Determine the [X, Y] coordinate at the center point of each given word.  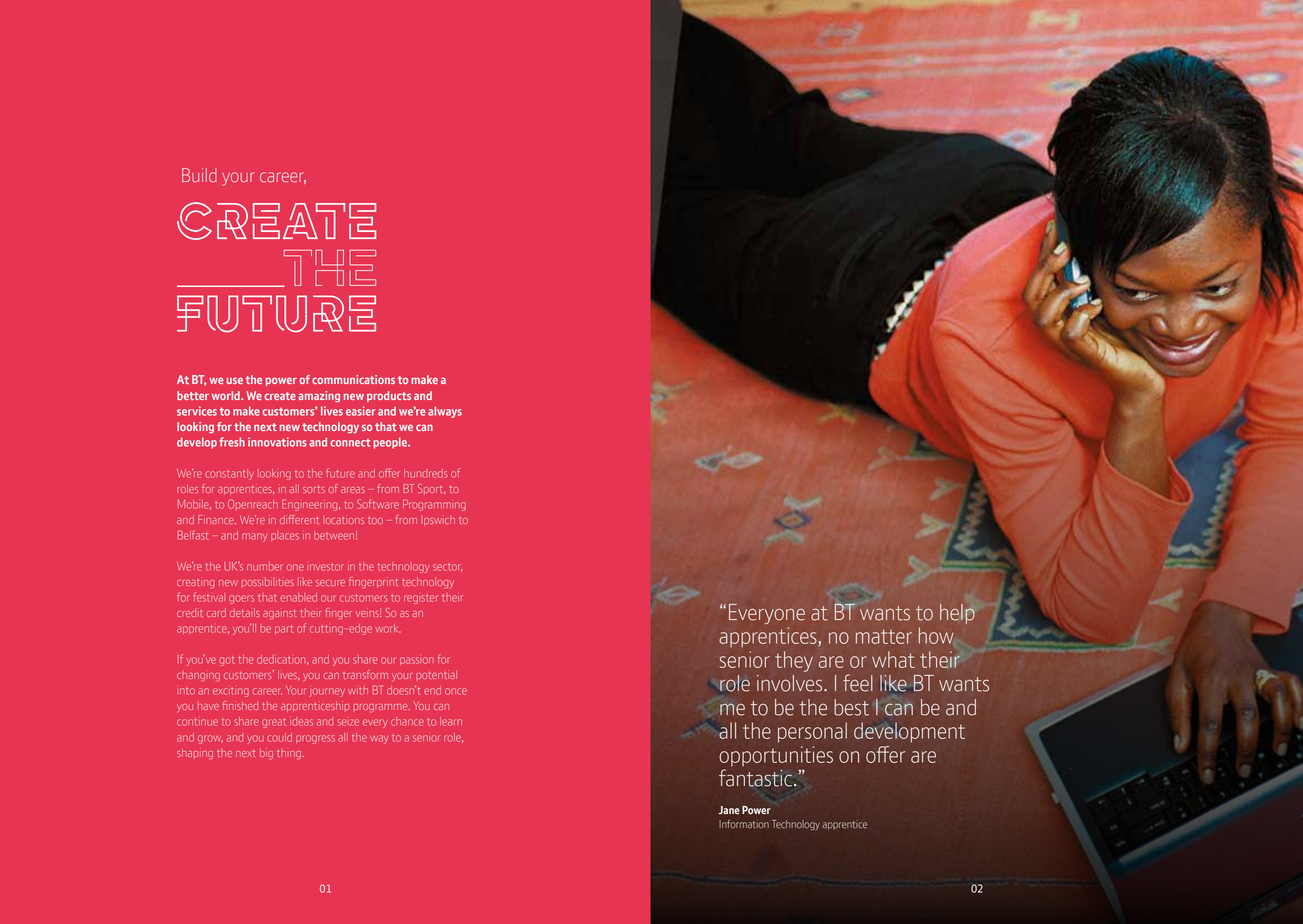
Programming [434, 505]
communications [353, 379]
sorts [314, 489]
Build [199, 175]
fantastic [755, 778]
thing [290, 754]
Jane [729, 810]
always [445, 412]
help [957, 614]
